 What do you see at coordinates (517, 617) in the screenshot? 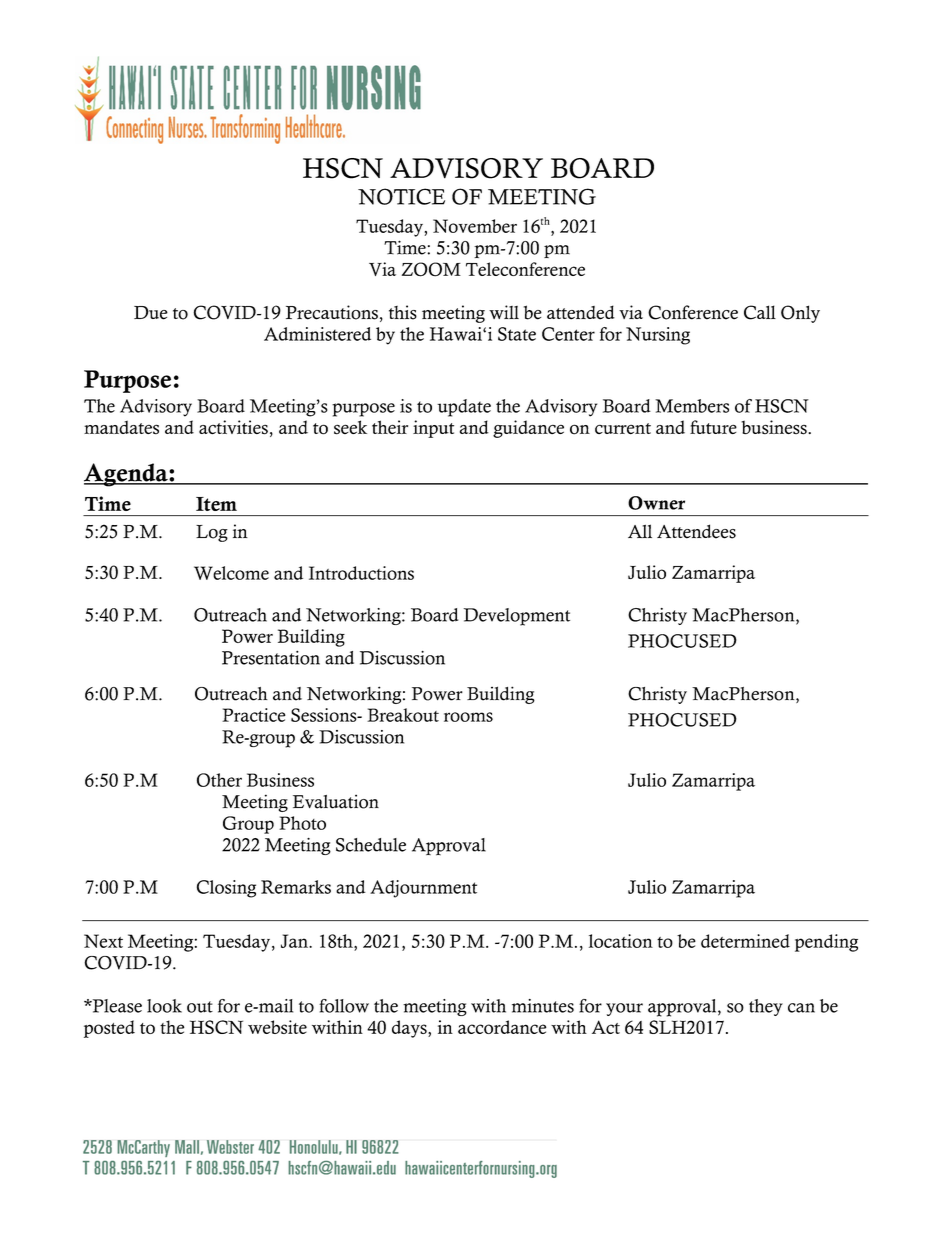
I see `Development` at bounding box center [517, 617].
